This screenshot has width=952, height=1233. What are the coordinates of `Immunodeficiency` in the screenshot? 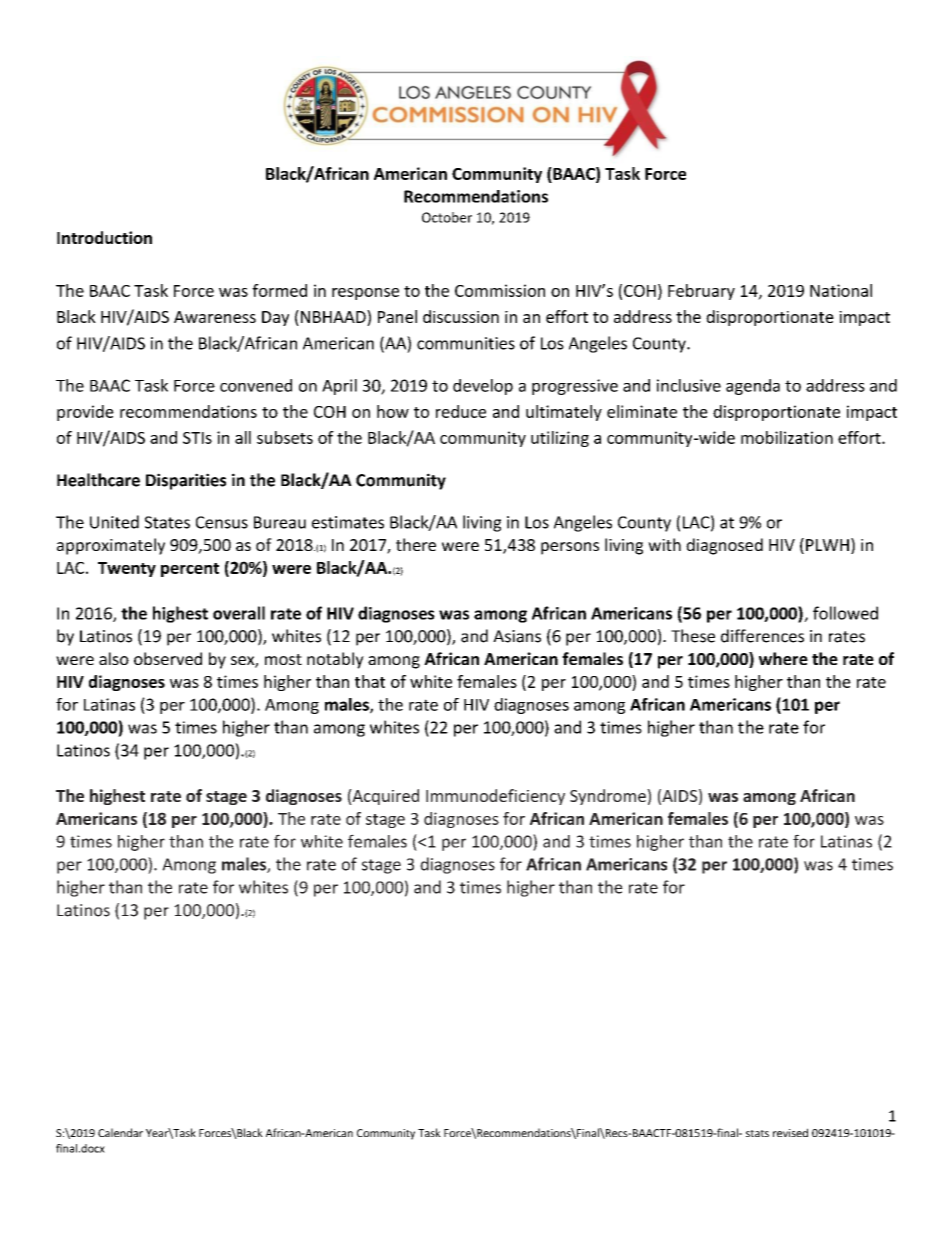 It's located at (495, 797).
